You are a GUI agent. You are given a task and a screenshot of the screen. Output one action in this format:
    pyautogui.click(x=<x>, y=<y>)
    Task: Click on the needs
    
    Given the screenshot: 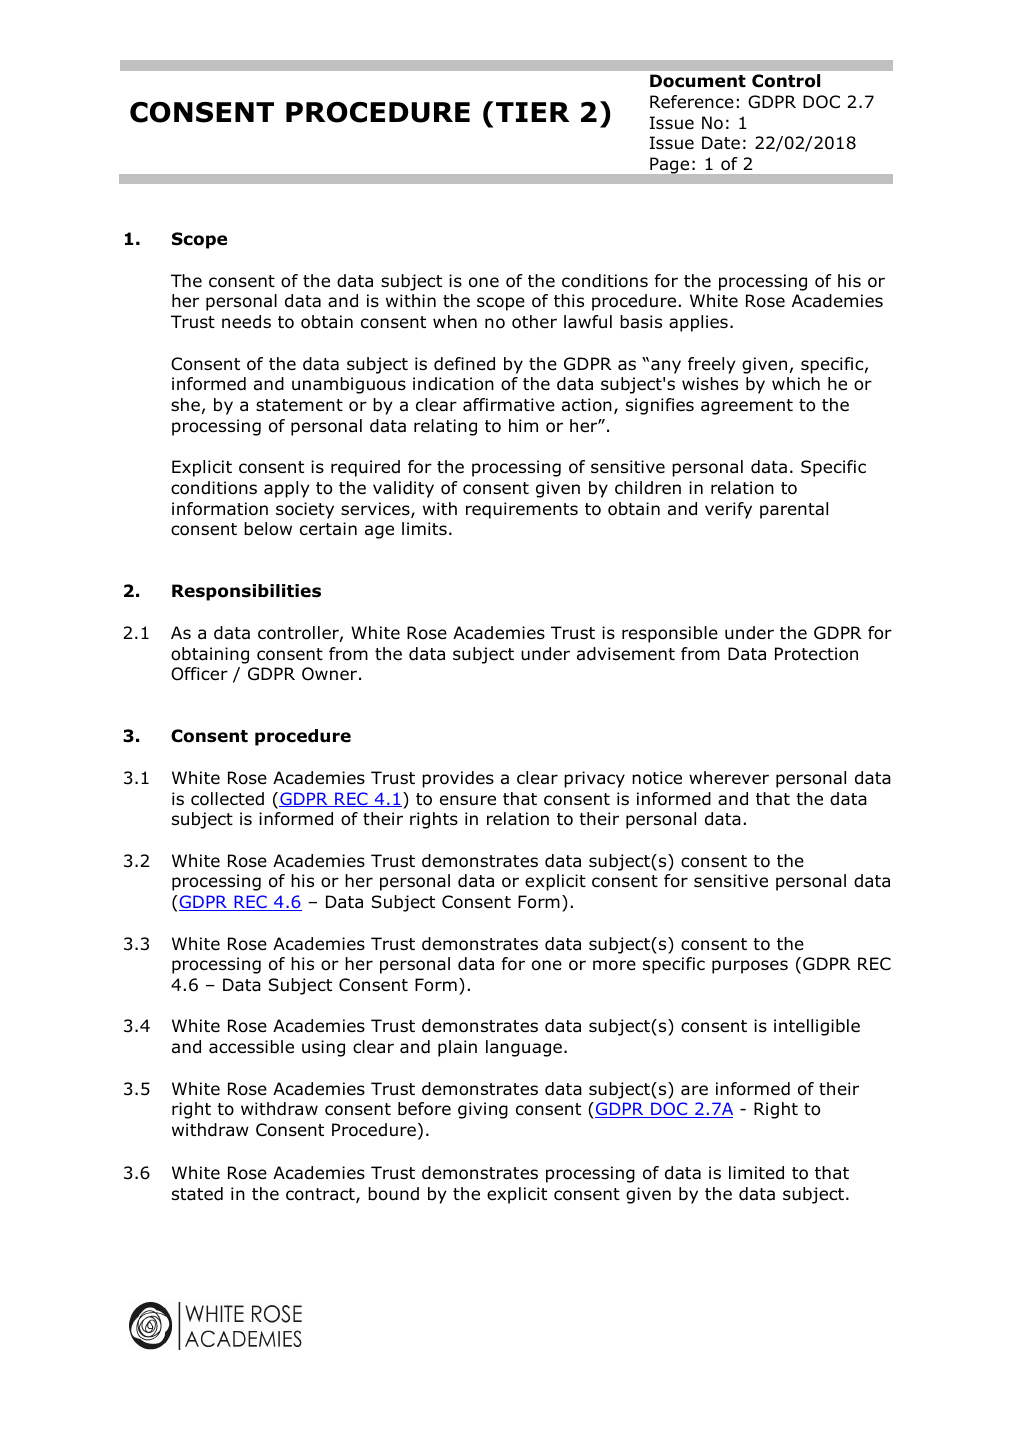 What is the action you would take?
    pyautogui.click(x=246, y=322)
